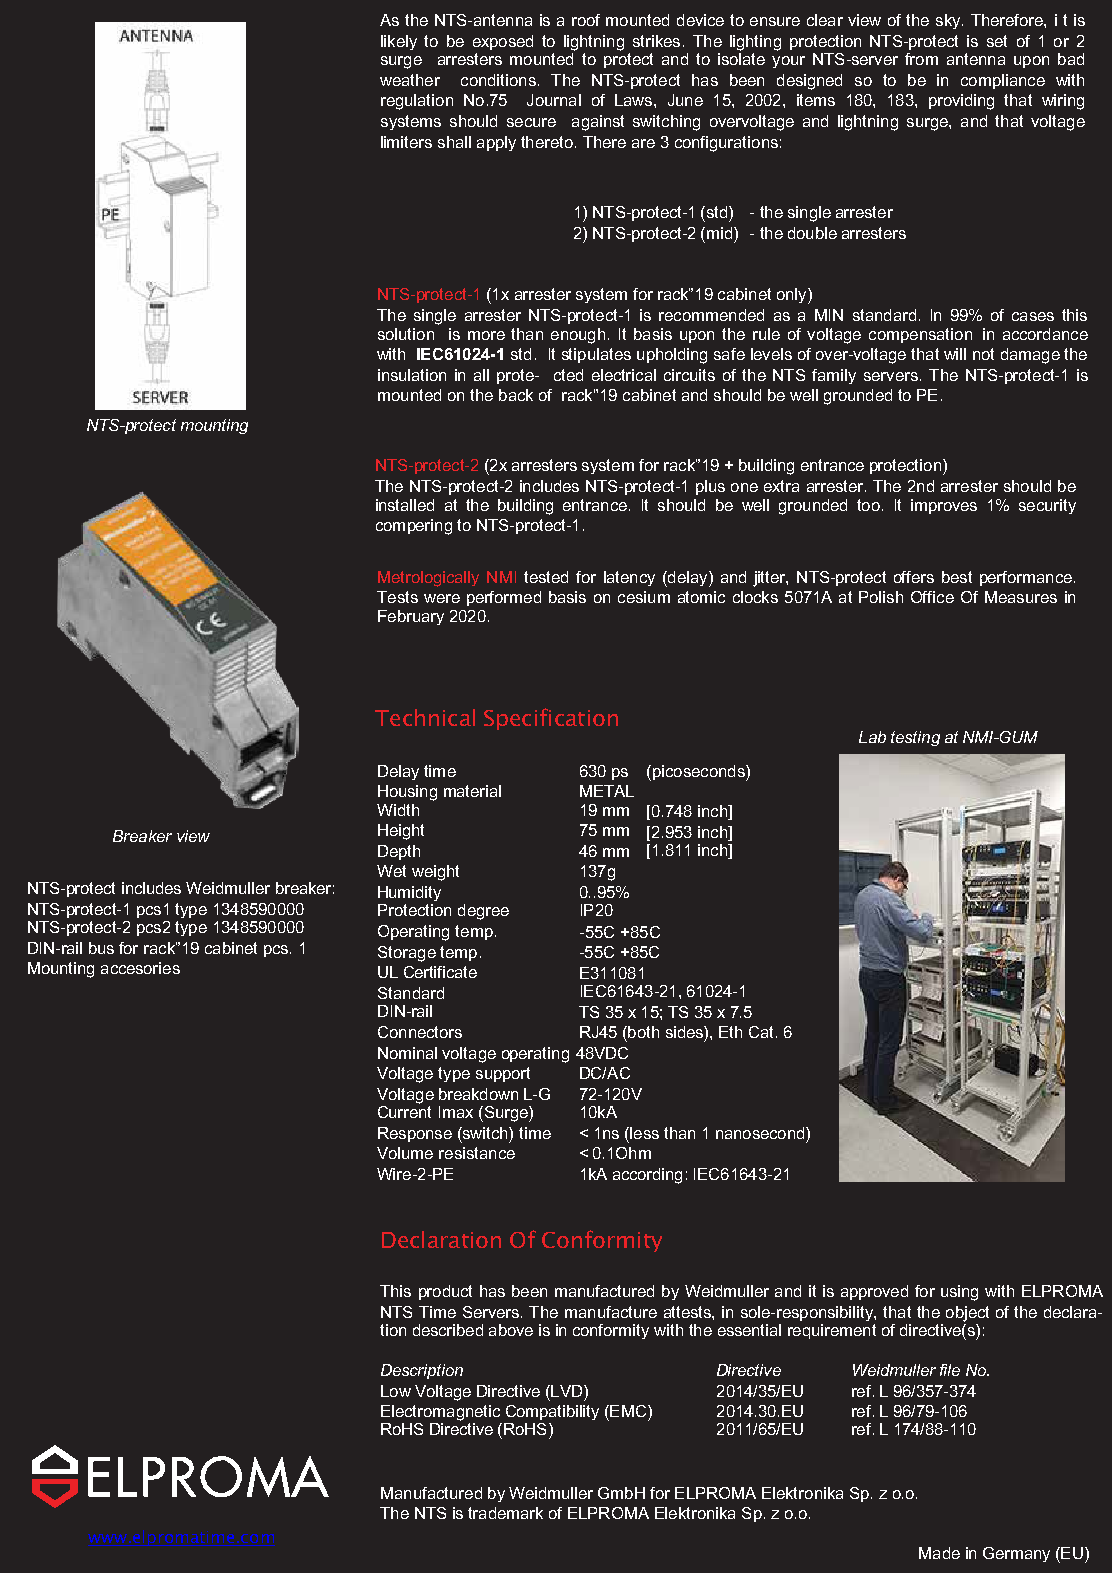 This screenshot has width=1112, height=1573. Describe the element at coordinates (398, 810) in the screenshot. I see `Width` at that location.
